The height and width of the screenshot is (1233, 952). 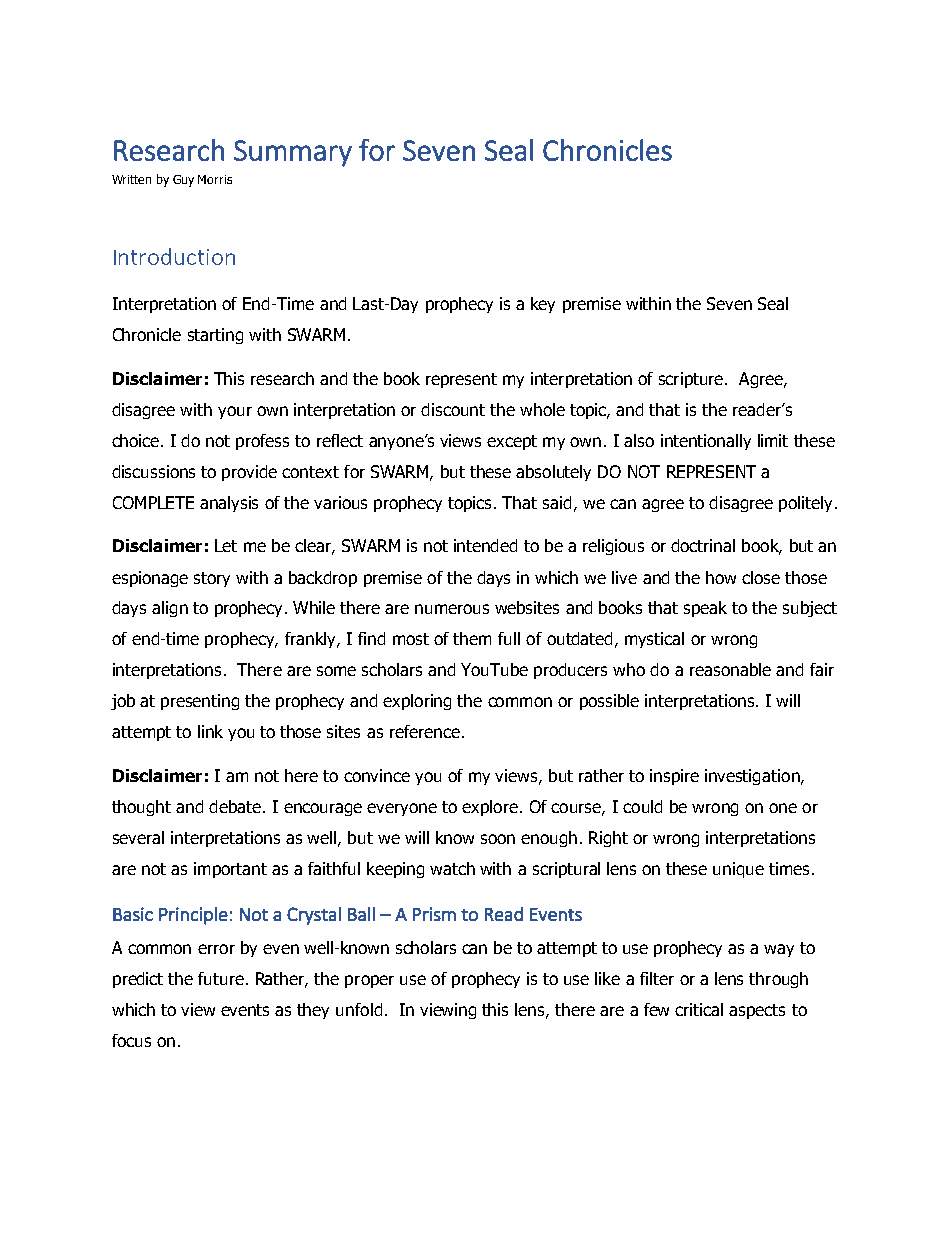 What do you see at coordinates (359, 1009) in the screenshot?
I see `unfold` at bounding box center [359, 1009].
